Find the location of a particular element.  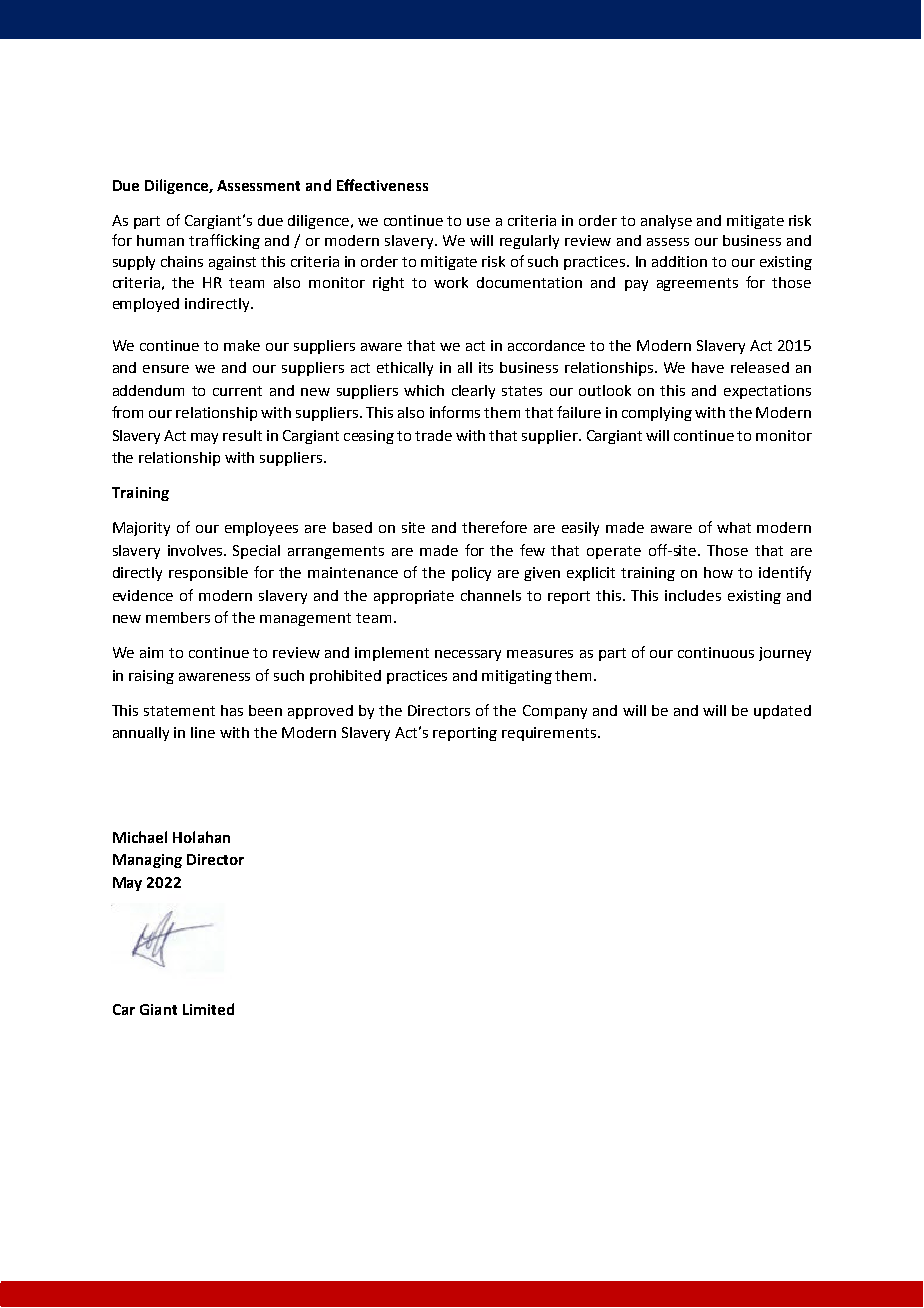

Limited is located at coordinates (208, 1009).
